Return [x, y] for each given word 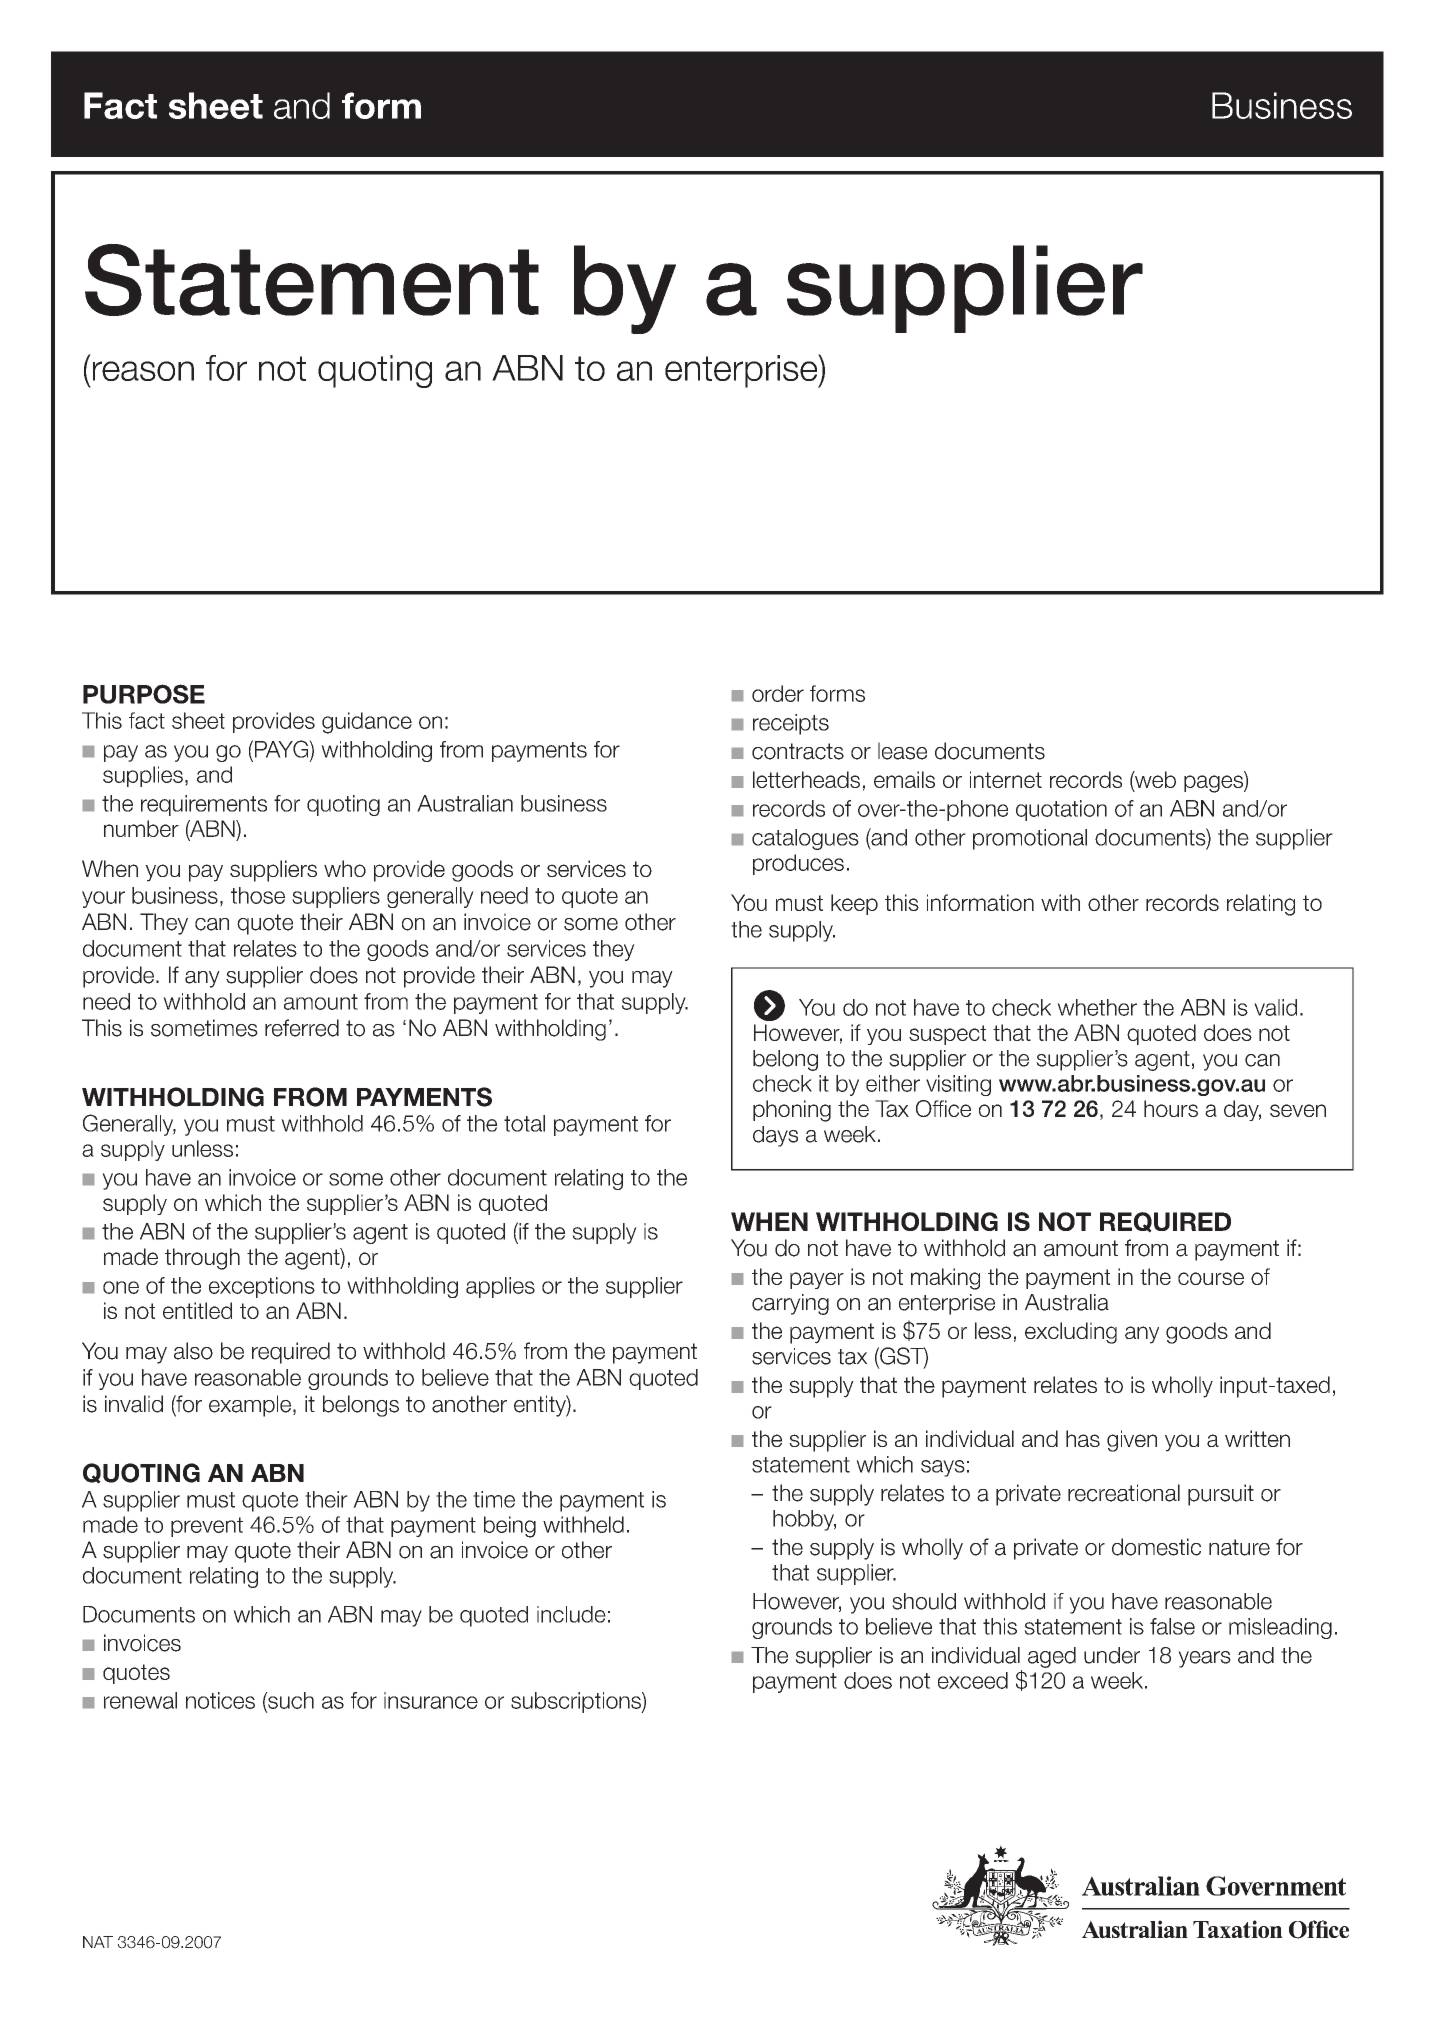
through [202, 1259]
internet [1006, 779]
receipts [791, 724]
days [775, 1136]
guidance [367, 723]
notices [220, 1700]
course [1211, 1278]
